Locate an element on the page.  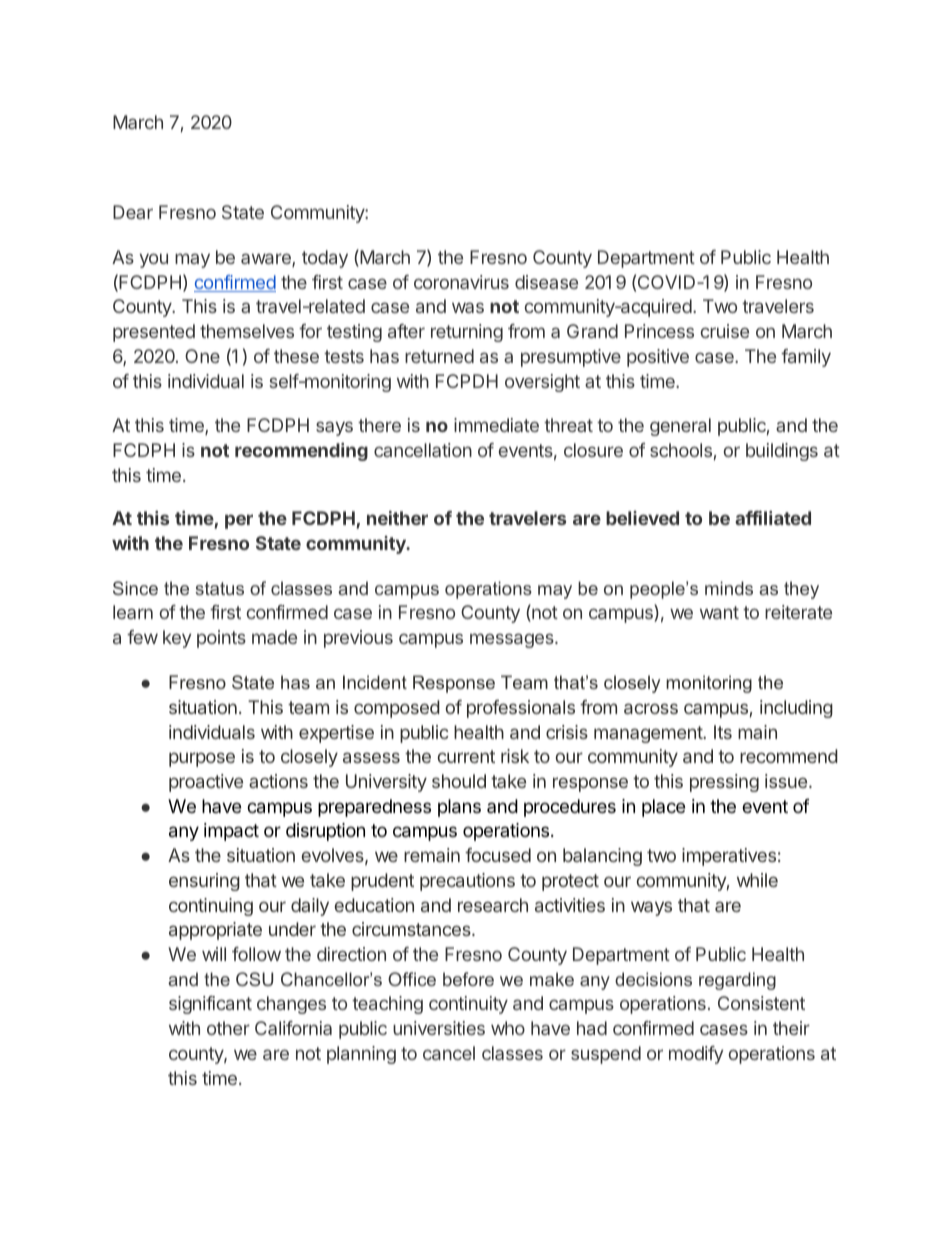
general is located at coordinates (680, 427).
